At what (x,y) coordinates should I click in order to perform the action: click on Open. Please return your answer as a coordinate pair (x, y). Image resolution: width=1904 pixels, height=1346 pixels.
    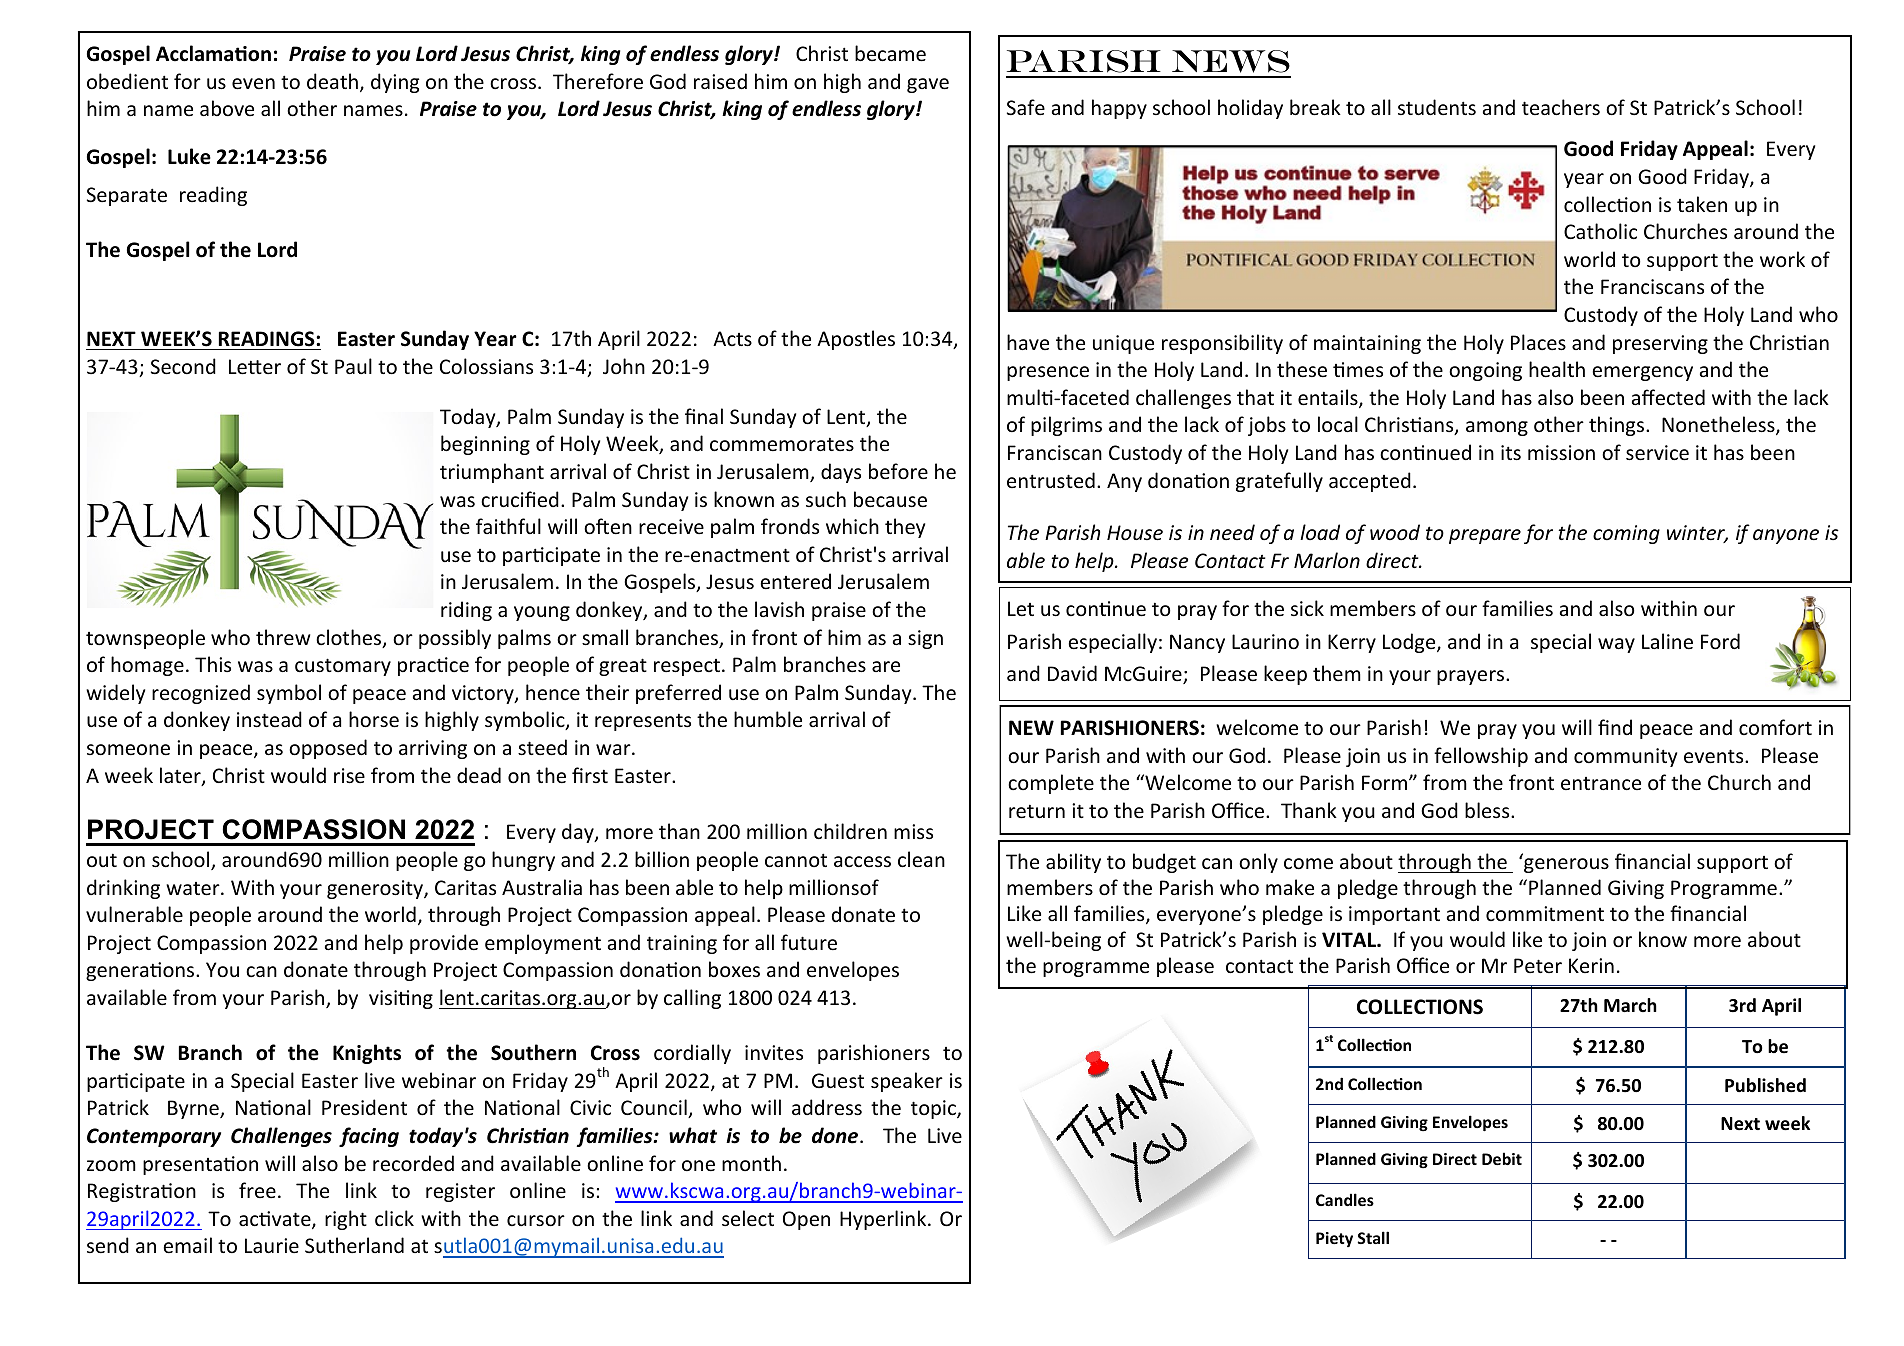
    Looking at the image, I should click on (806, 1220).
